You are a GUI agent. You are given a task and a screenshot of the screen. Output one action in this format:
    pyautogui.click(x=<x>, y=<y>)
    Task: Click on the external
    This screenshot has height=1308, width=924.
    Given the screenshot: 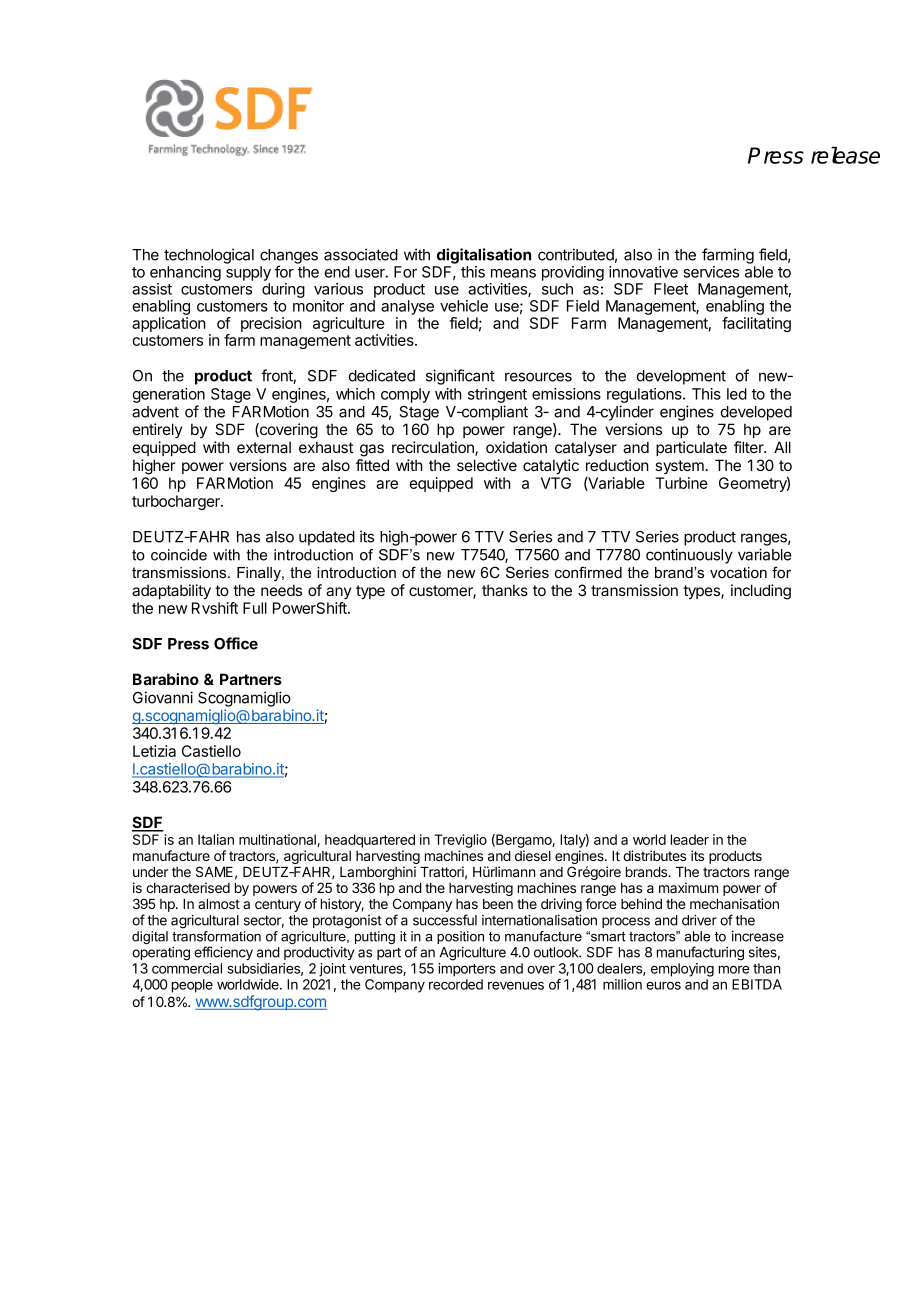 What is the action you would take?
    pyautogui.click(x=264, y=447)
